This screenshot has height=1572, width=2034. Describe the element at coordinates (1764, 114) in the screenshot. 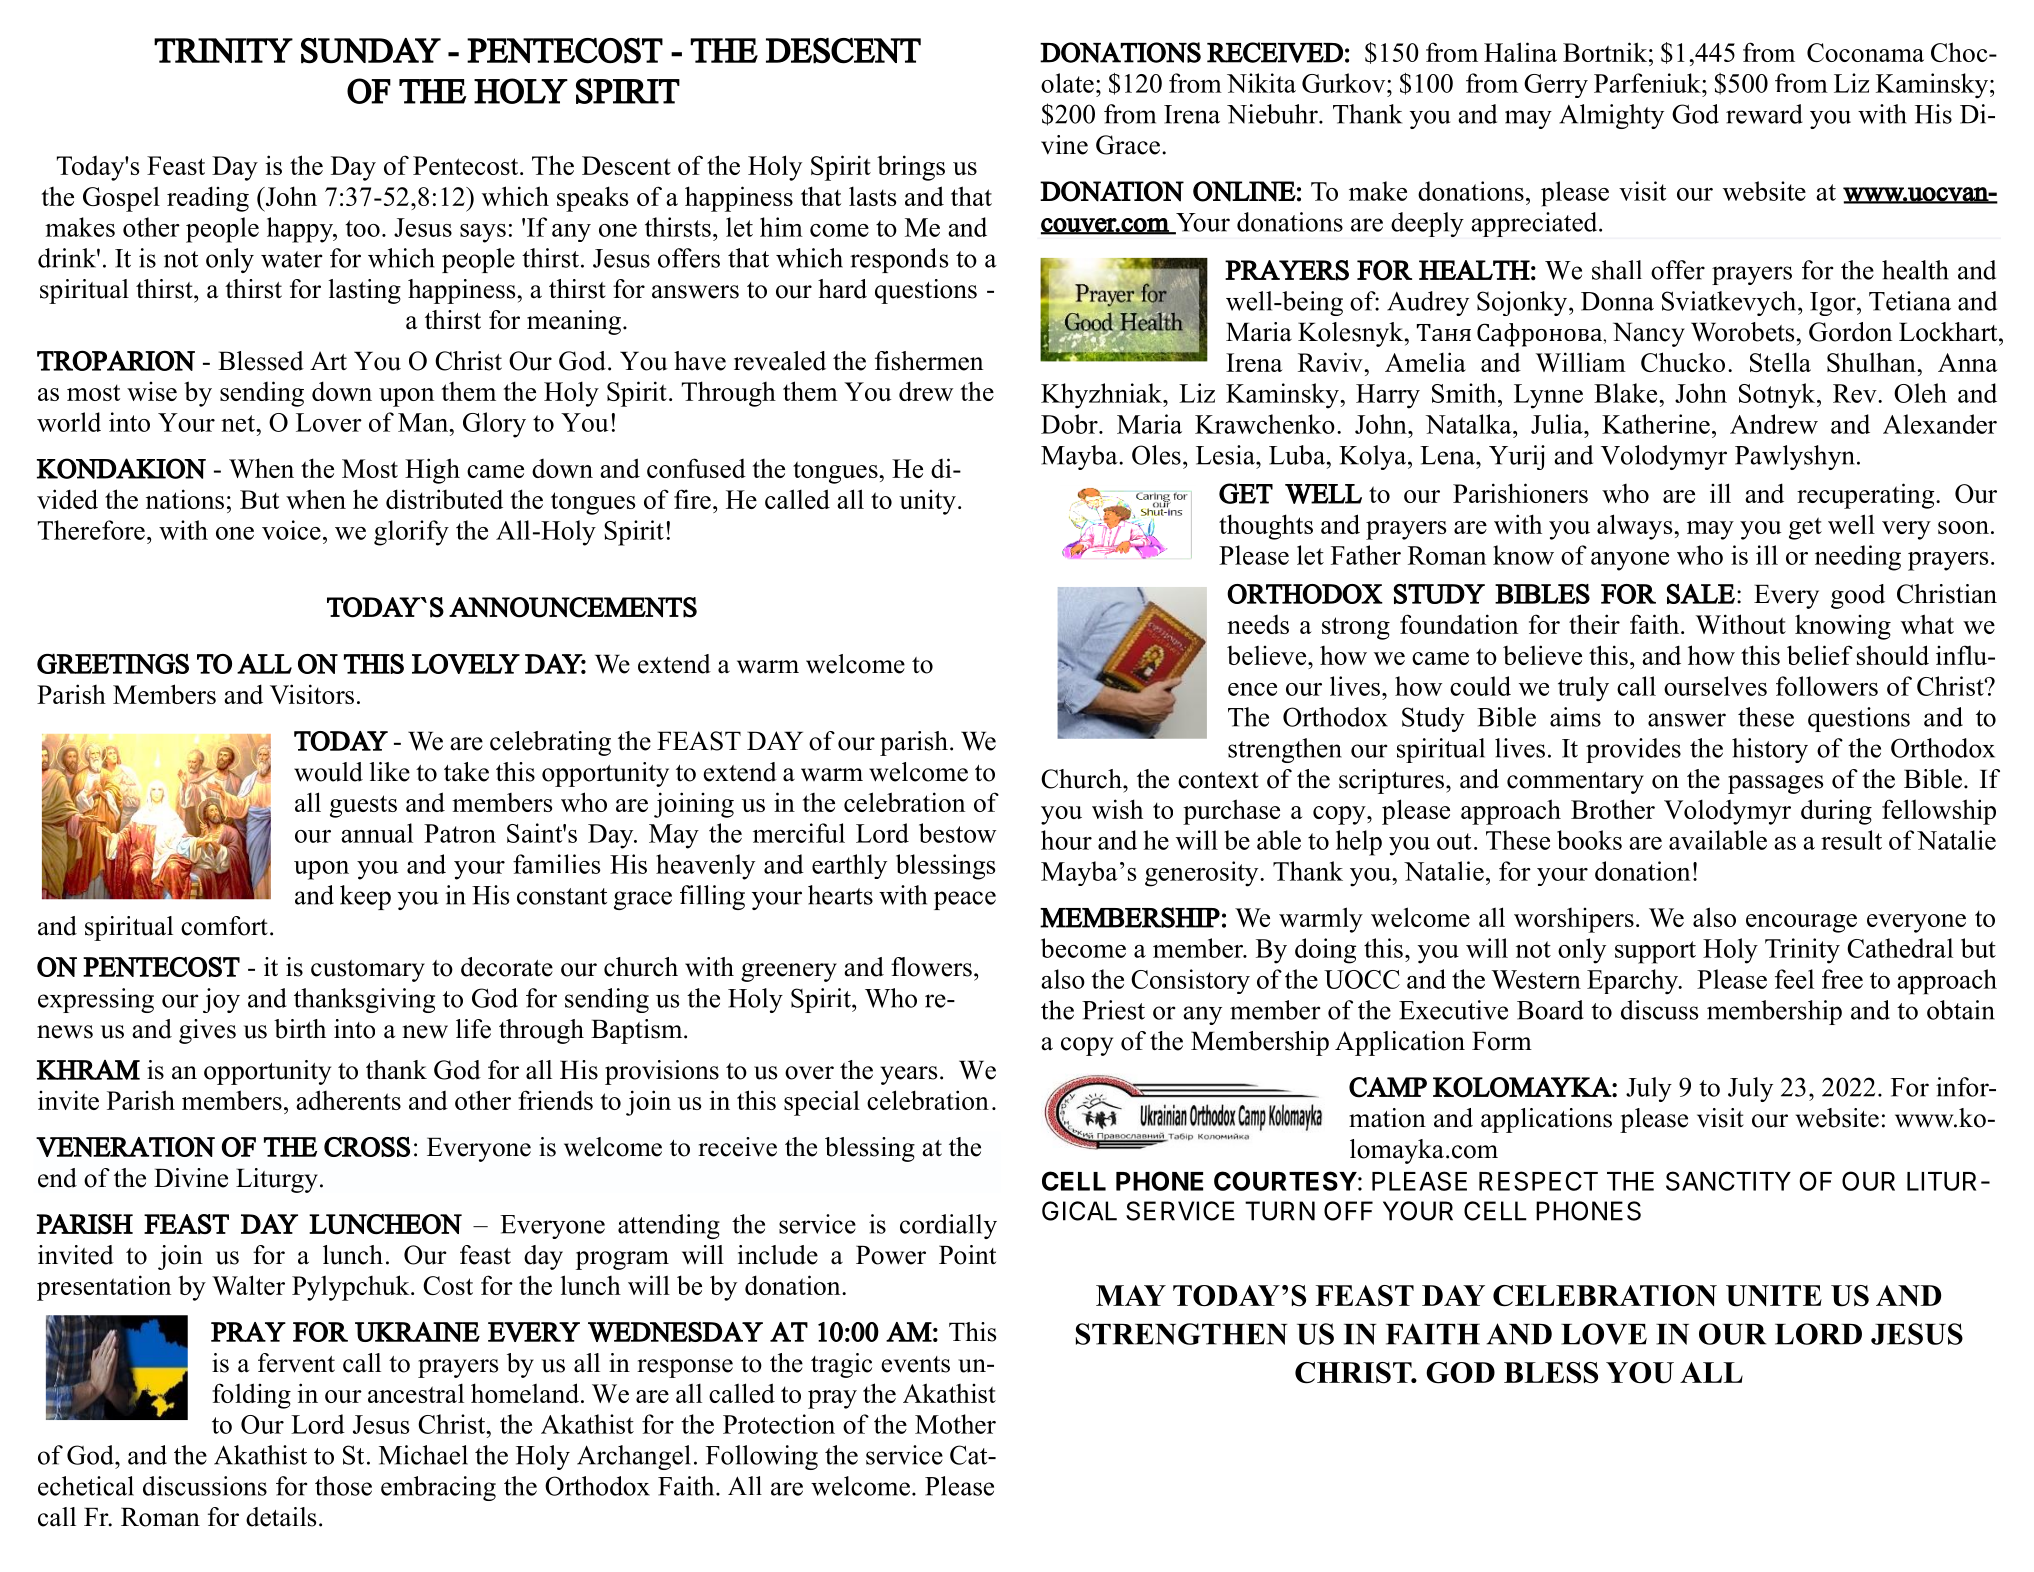

I see `reward` at that location.
